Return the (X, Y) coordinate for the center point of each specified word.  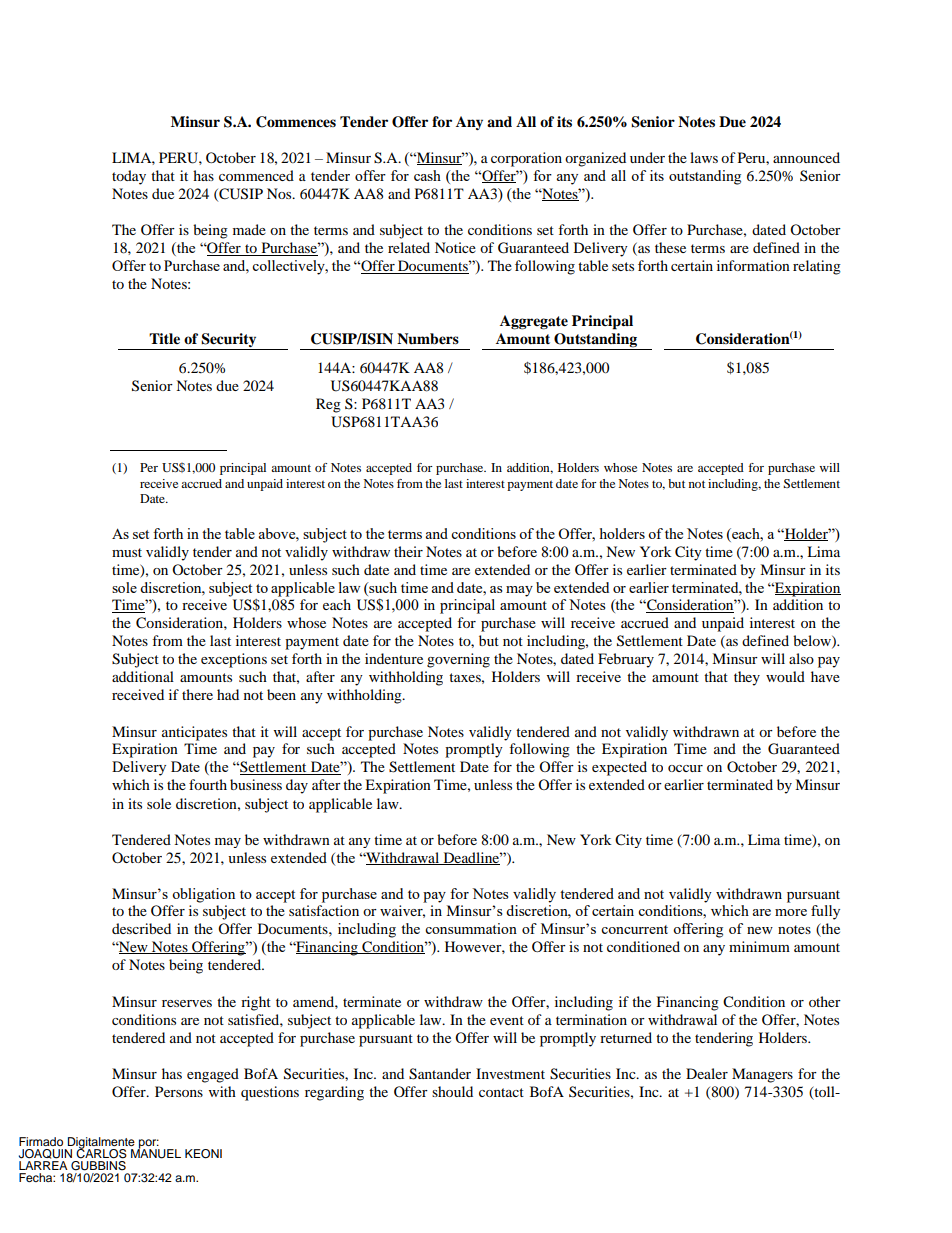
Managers (762, 1075)
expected (619, 768)
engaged (213, 1075)
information (753, 265)
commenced (256, 175)
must (127, 552)
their (408, 551)
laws (704, 157)
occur (685, 768)
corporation (526, 159)
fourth (208, 784)
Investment (510, 1073)
